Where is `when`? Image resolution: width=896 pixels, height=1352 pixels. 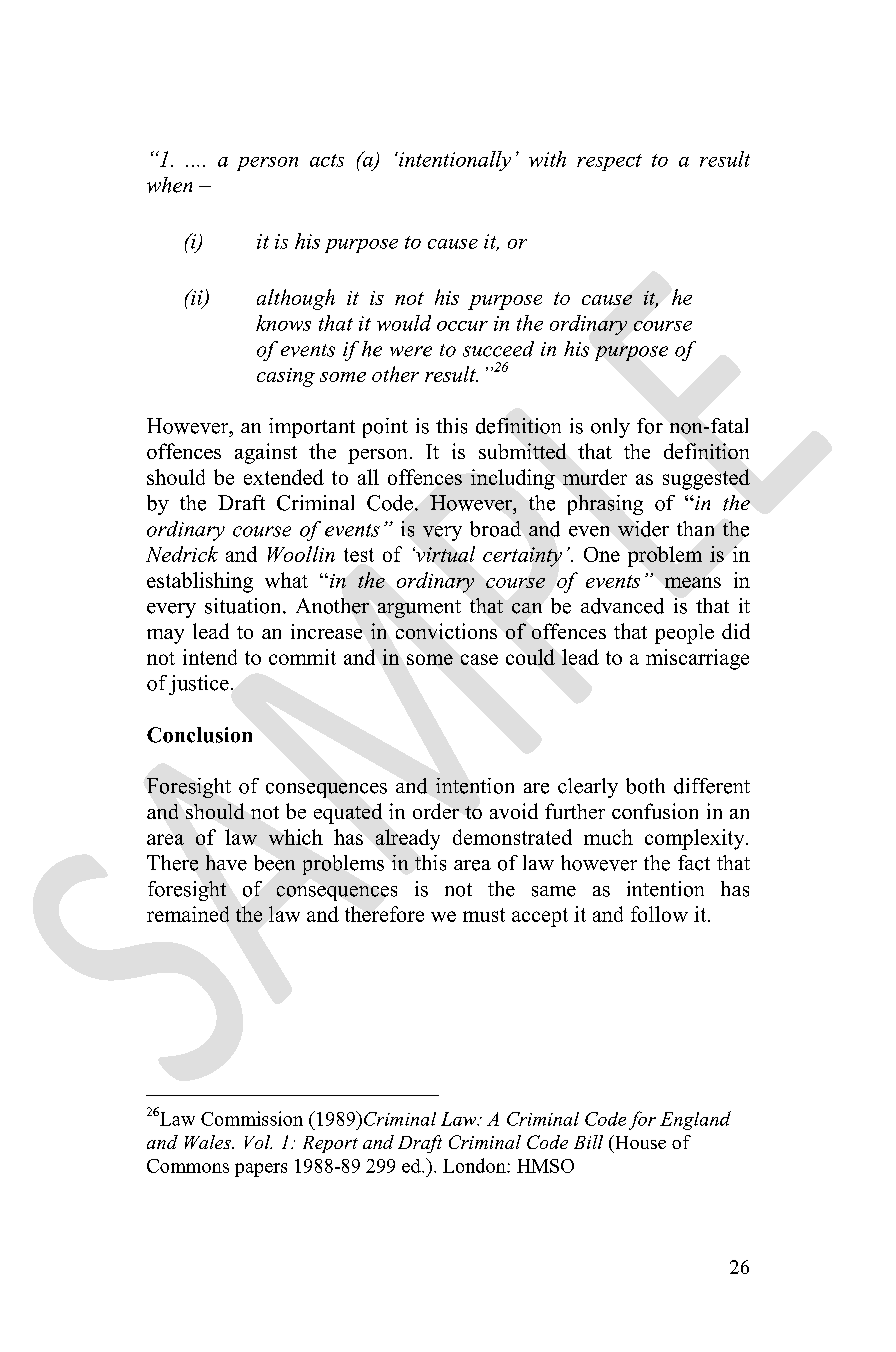
when is located at coordinates (169, 185).
